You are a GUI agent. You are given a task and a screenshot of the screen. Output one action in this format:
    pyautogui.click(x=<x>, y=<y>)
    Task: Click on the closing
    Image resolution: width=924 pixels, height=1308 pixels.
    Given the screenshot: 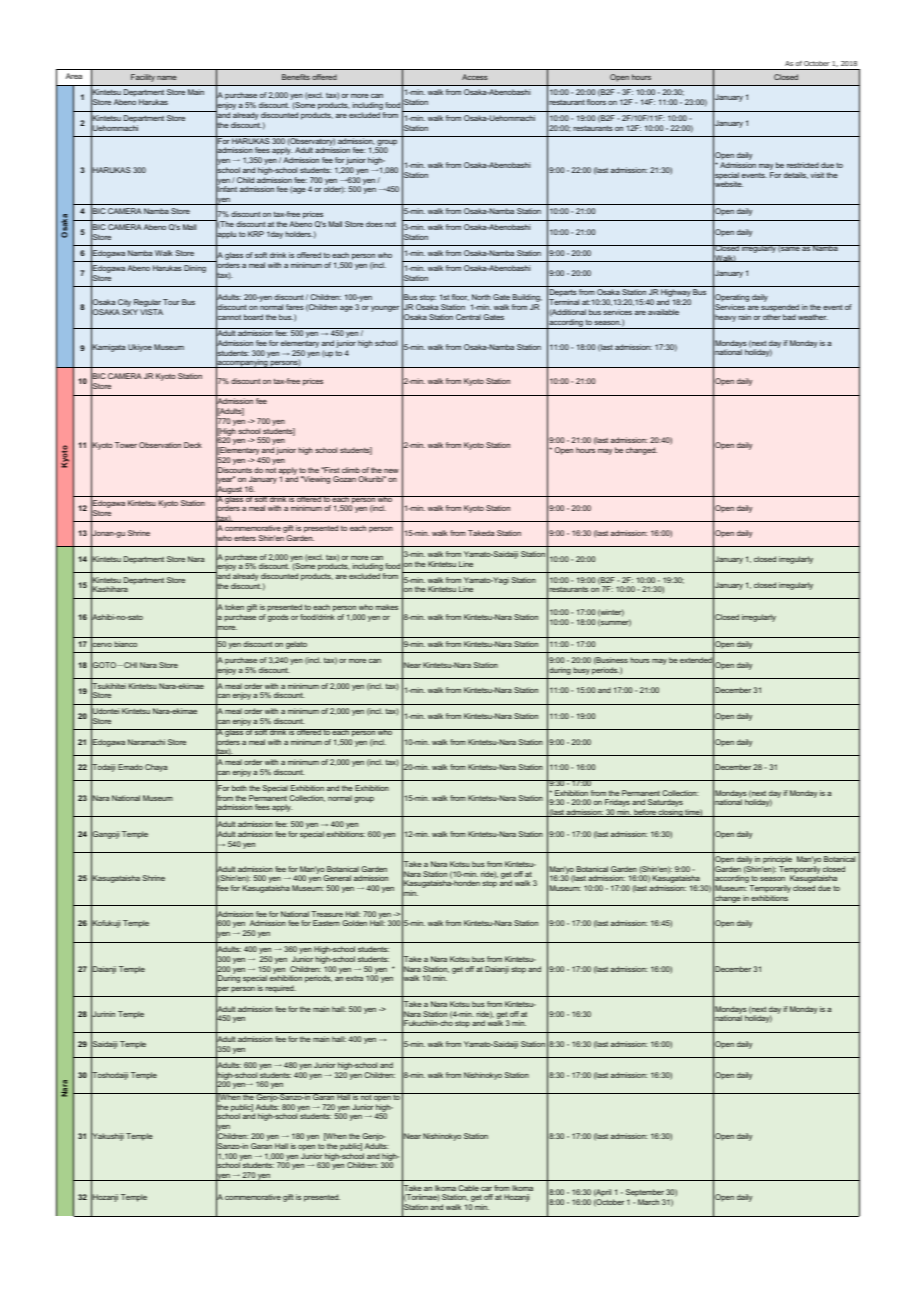 What is the action you would take?
    pyautogui.click(x=670, y=813)
